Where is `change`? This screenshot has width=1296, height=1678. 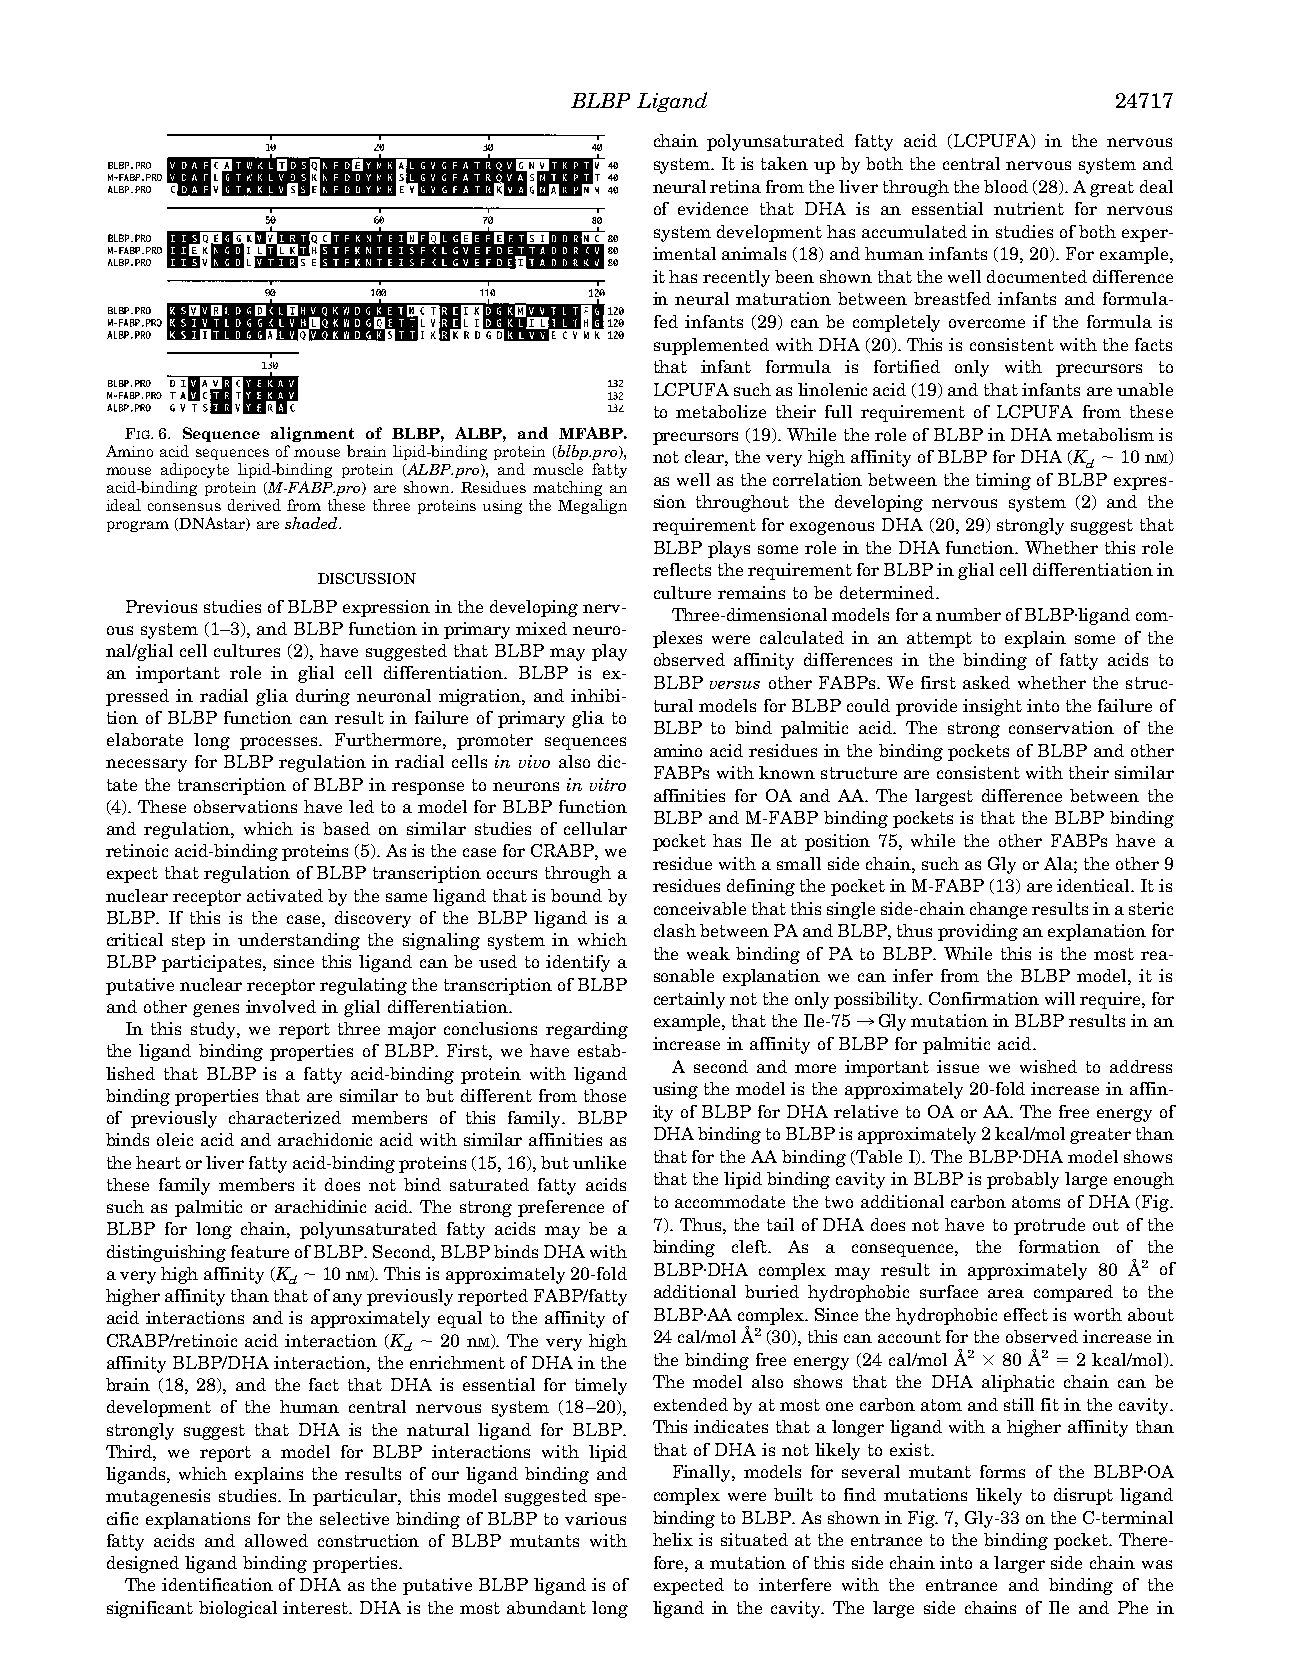 change is located at coordinates (998, 910).
